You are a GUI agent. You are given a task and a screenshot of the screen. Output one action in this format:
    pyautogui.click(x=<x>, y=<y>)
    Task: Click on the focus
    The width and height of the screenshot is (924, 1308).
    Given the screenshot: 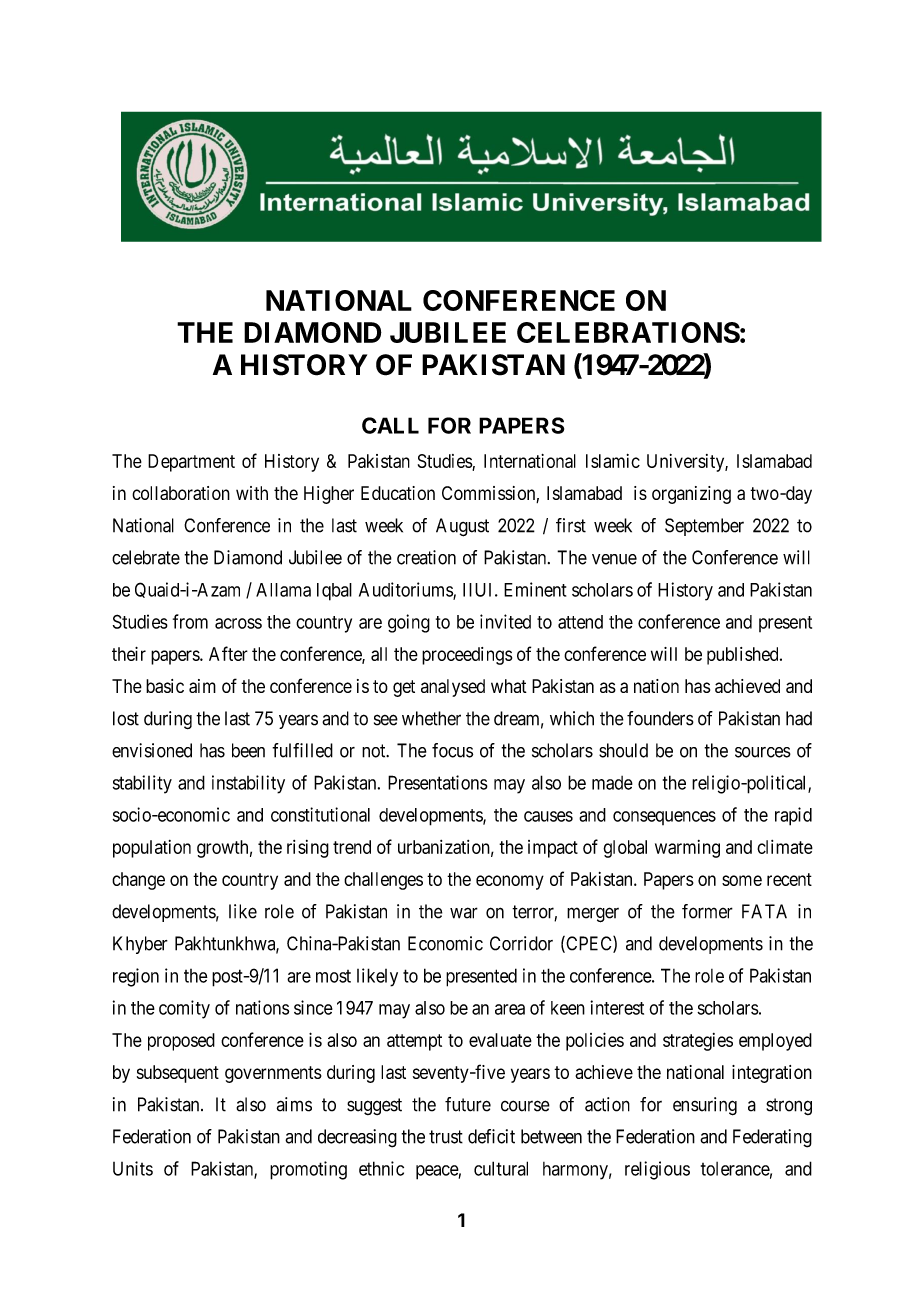 What is the action you would take?
    pyautogui.click(x=452, y=750)
